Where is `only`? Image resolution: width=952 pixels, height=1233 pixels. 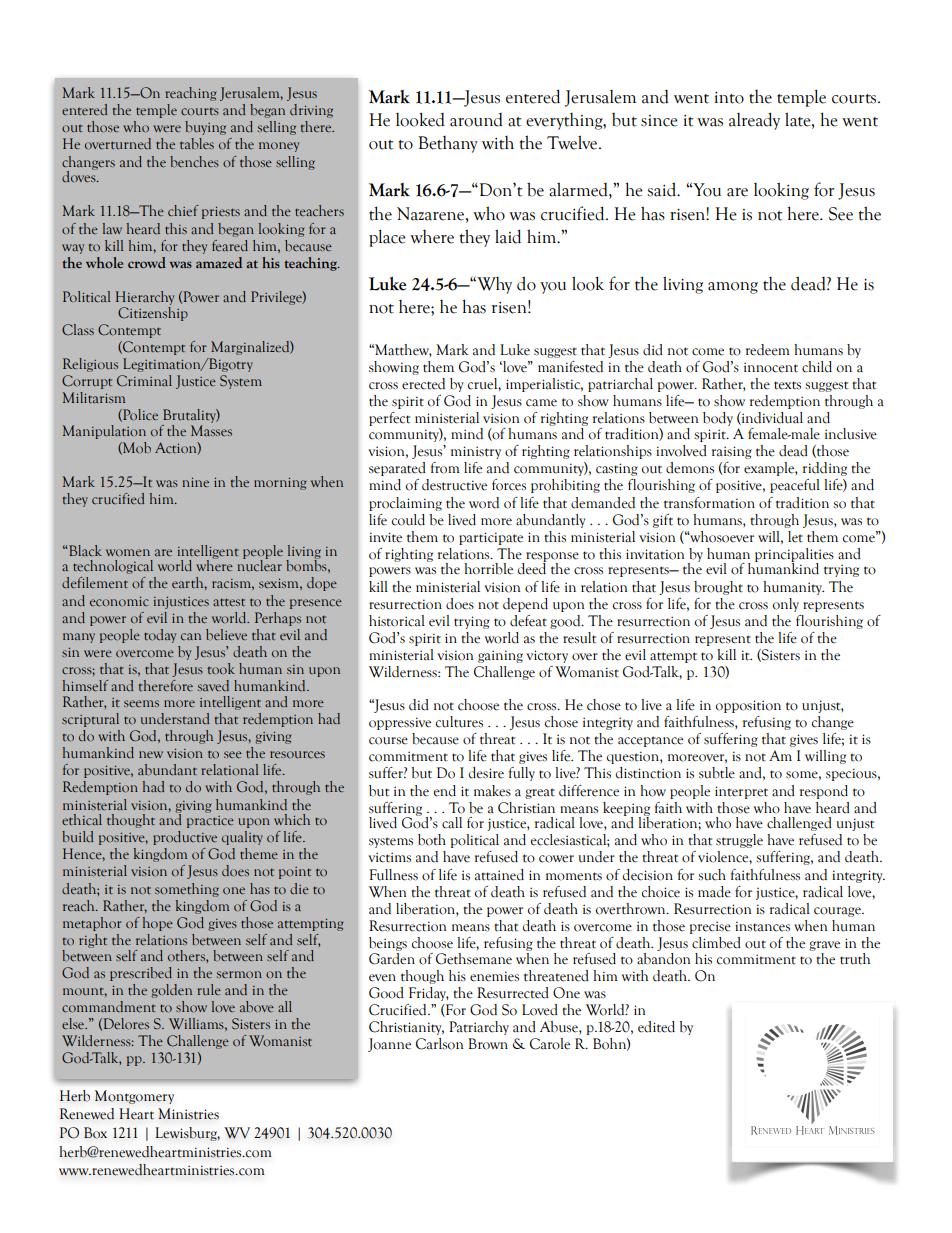 only is located at coordinates (786, 605).
